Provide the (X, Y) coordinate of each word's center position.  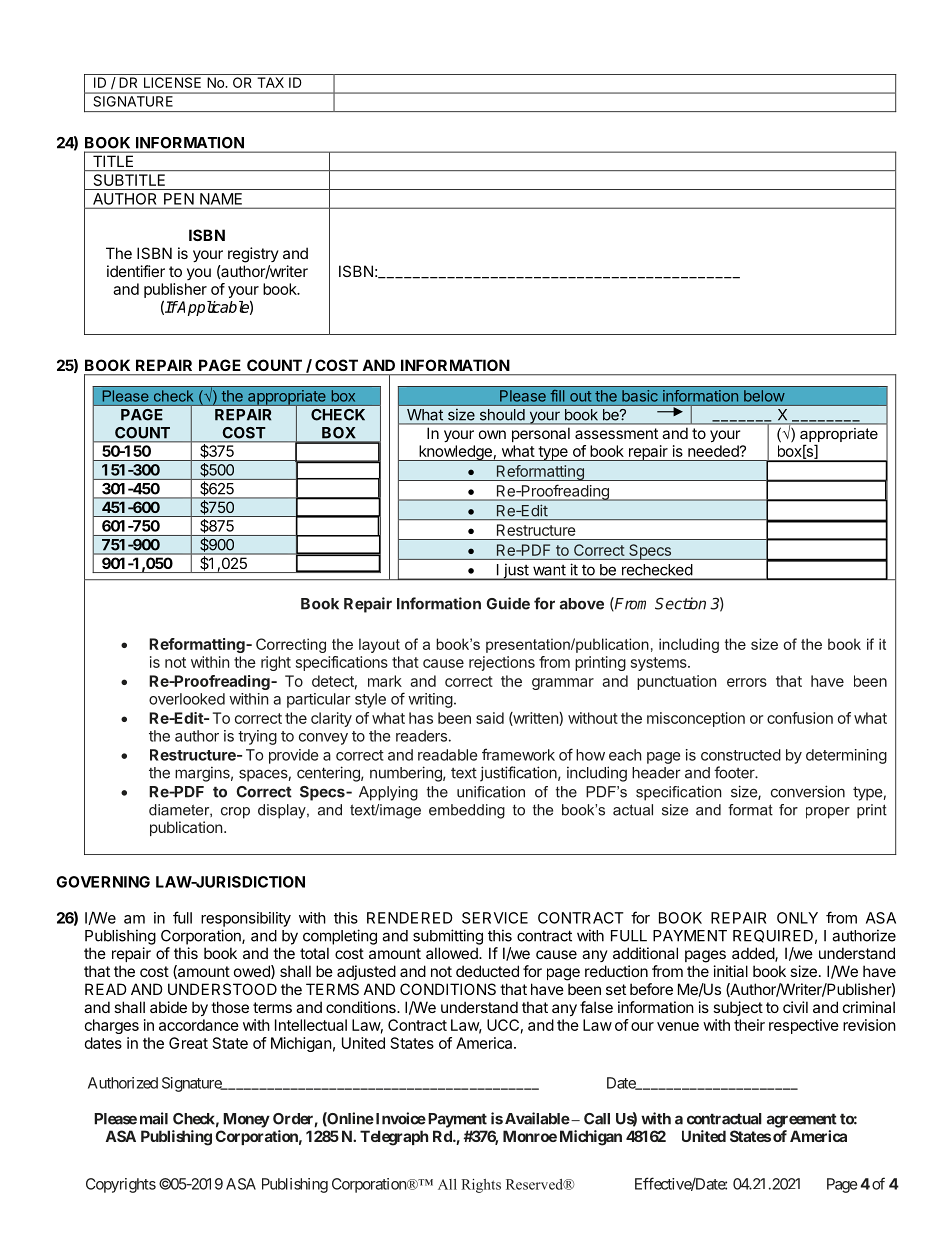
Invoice (399, 1118)
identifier (136, 271)
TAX (270, 82)
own (492, 434)
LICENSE (172, 82)
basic (640, 396)
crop (235, 813)
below (764, 396)
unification (491, 792)
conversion (808, 791)
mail (154, 1118)
